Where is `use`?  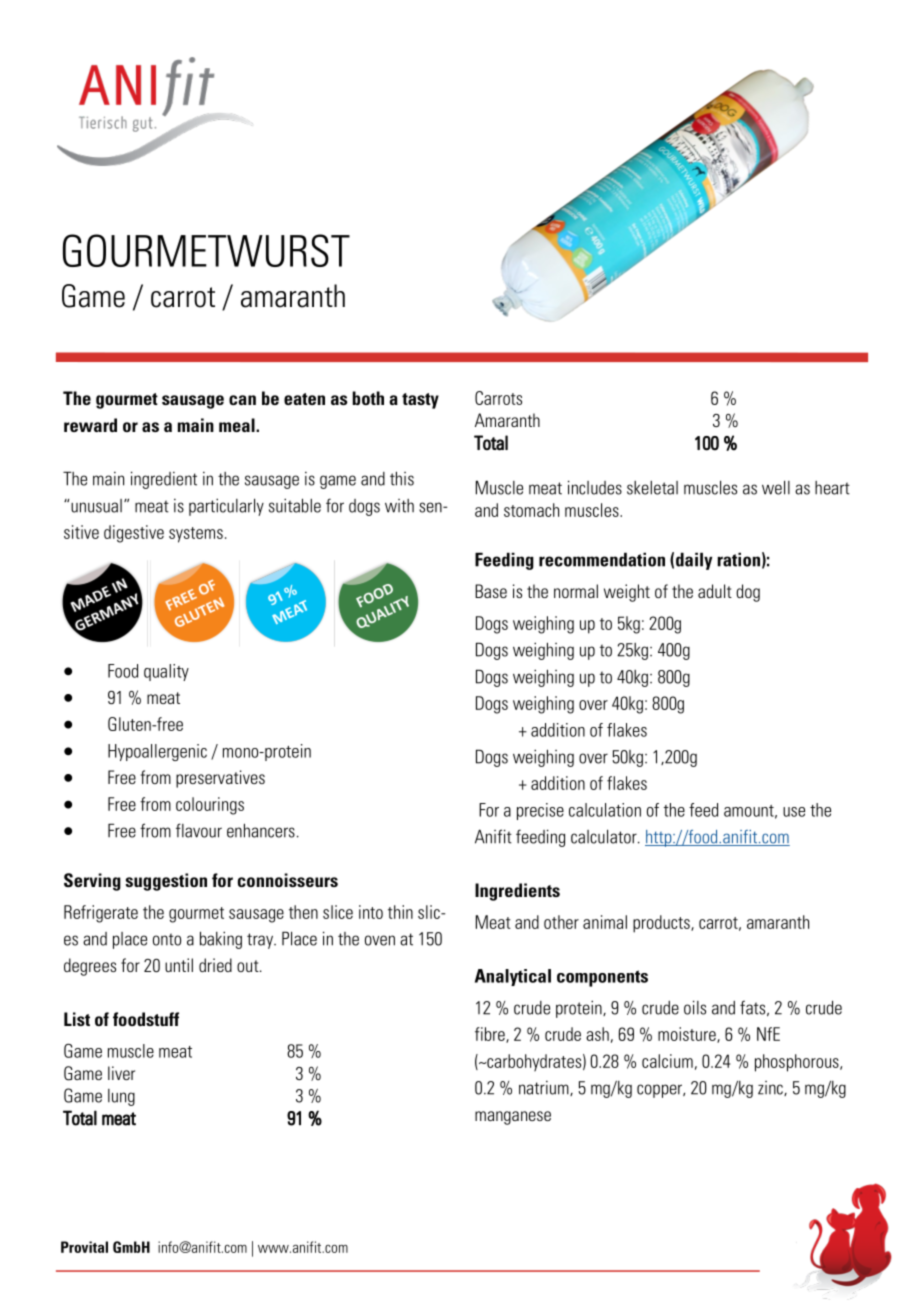 use is located at coordinates (794, 812).
